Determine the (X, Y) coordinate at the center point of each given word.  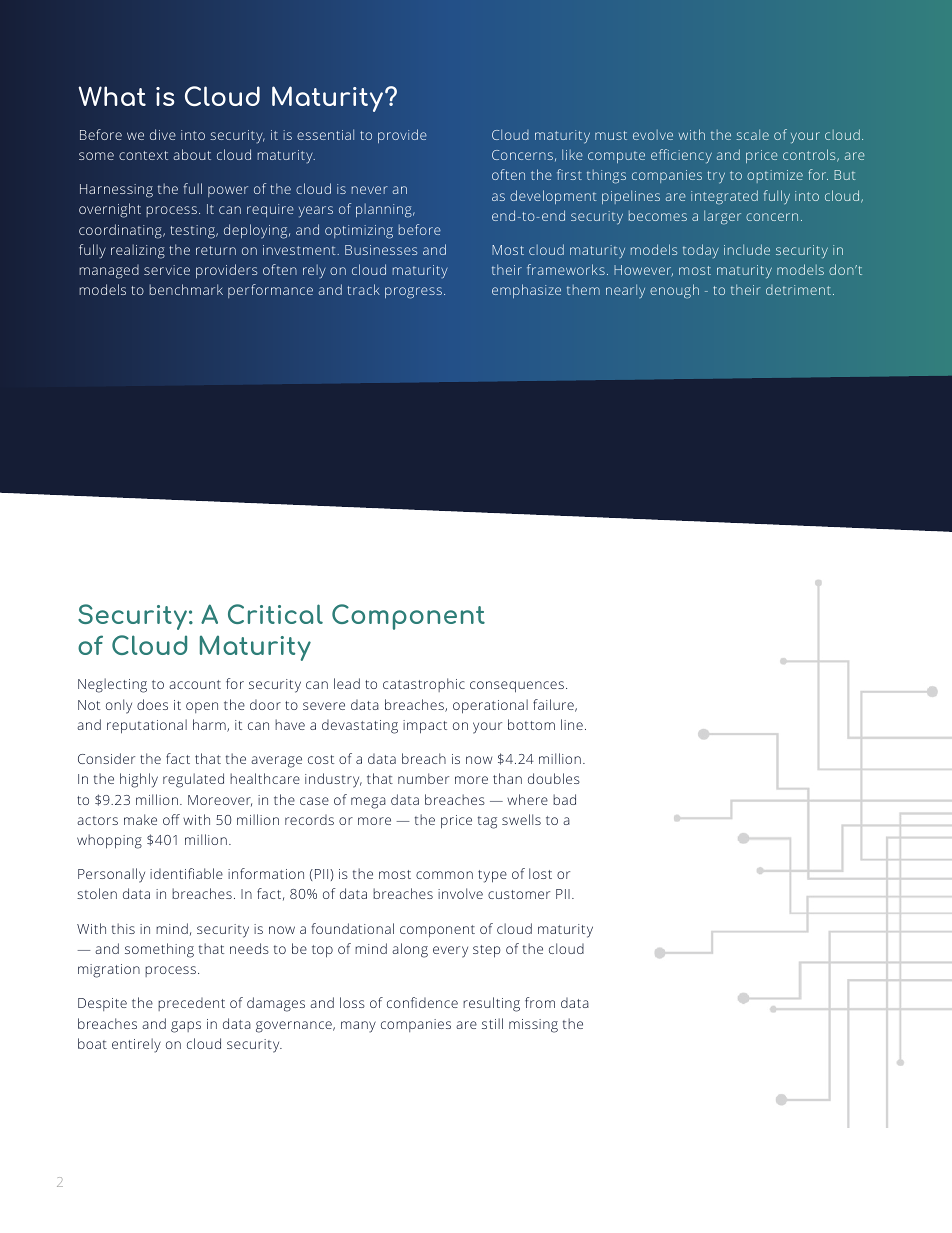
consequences (517, 687)
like (572, 154)
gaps (186, 1027)
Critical (275, 614)
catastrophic (424, 685)
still (492, 1023)
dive (163, 134)
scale (753, 134)
